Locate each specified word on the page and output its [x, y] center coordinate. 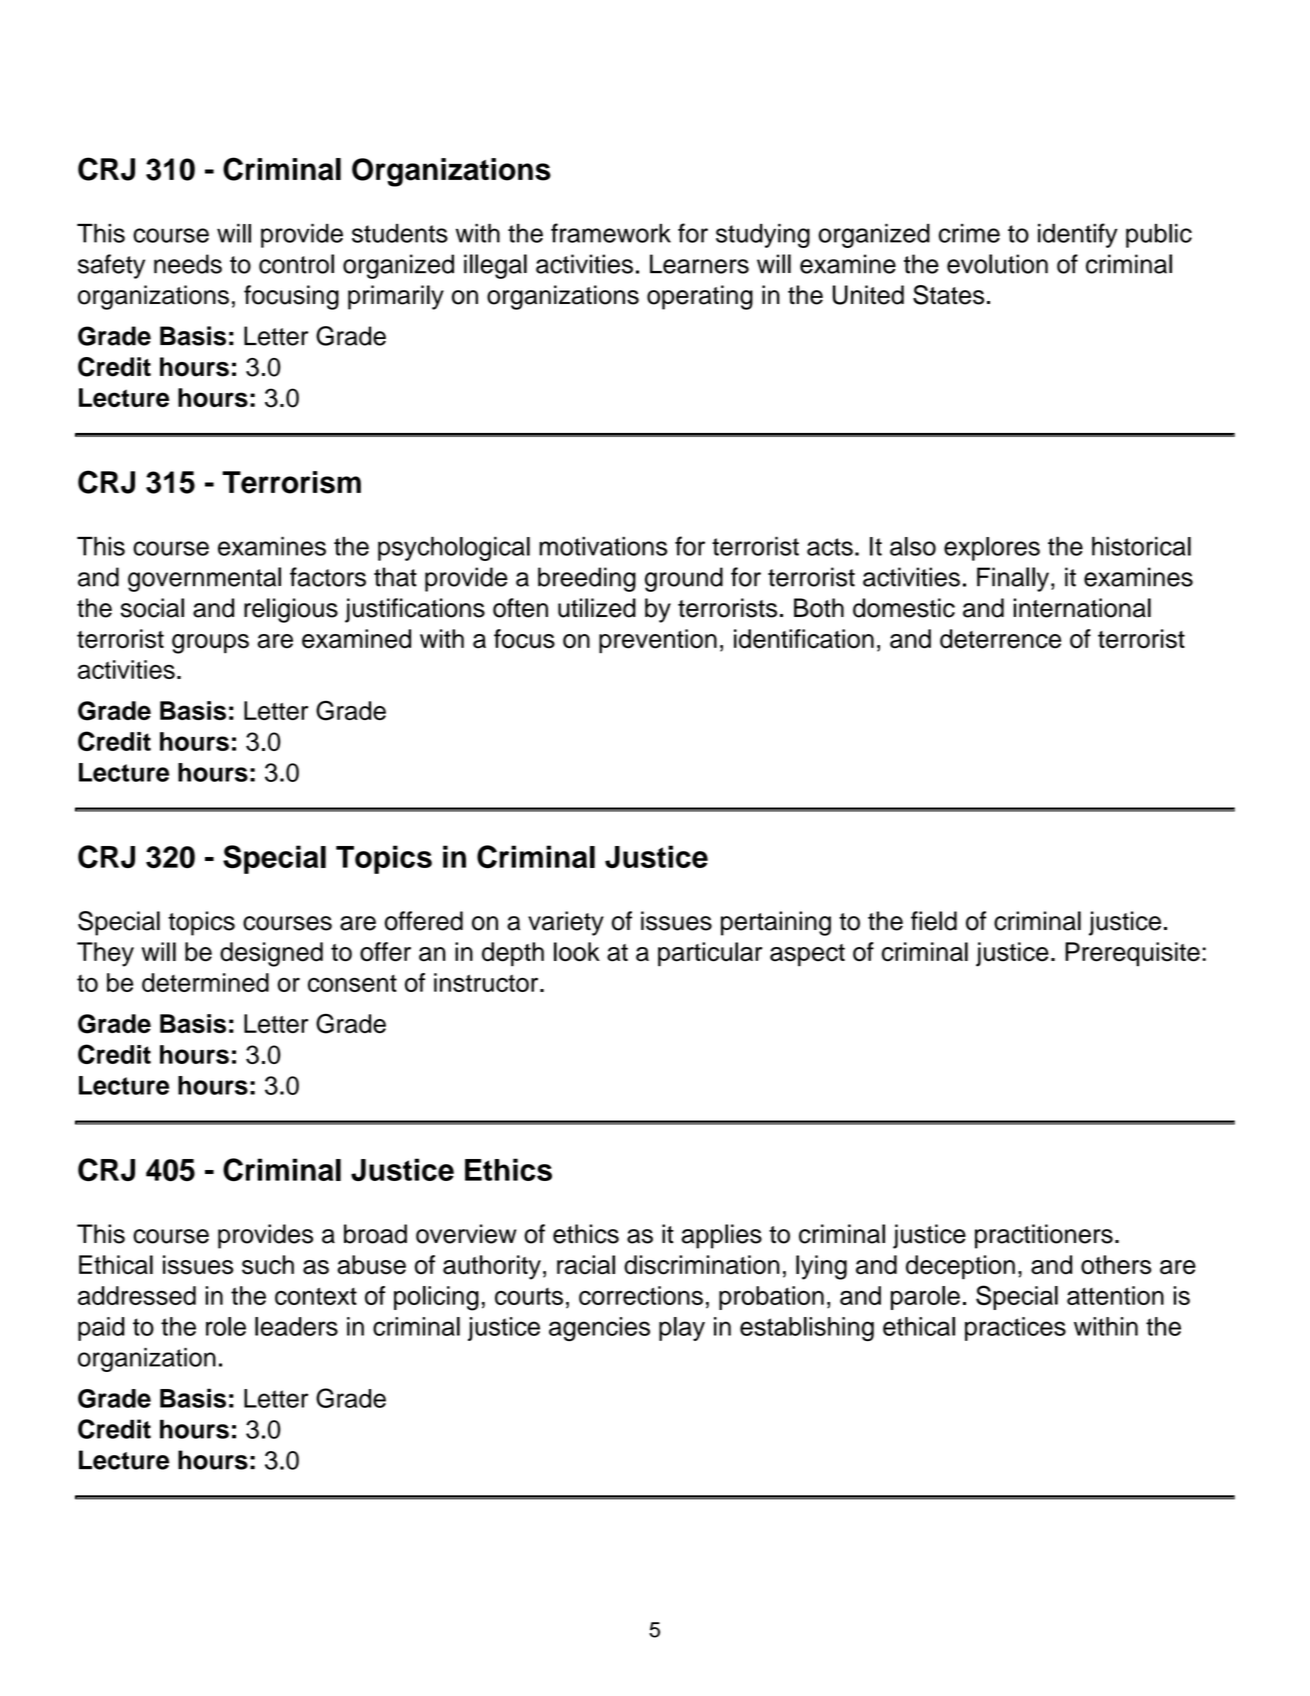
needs [188, 264]
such [268, 1265]
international [1082, 608]
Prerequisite [1132, 954]
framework [611, 233]
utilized [597, 608]
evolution [997, 264]
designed [271, 954]
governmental [204, 579]
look [577, 952]
